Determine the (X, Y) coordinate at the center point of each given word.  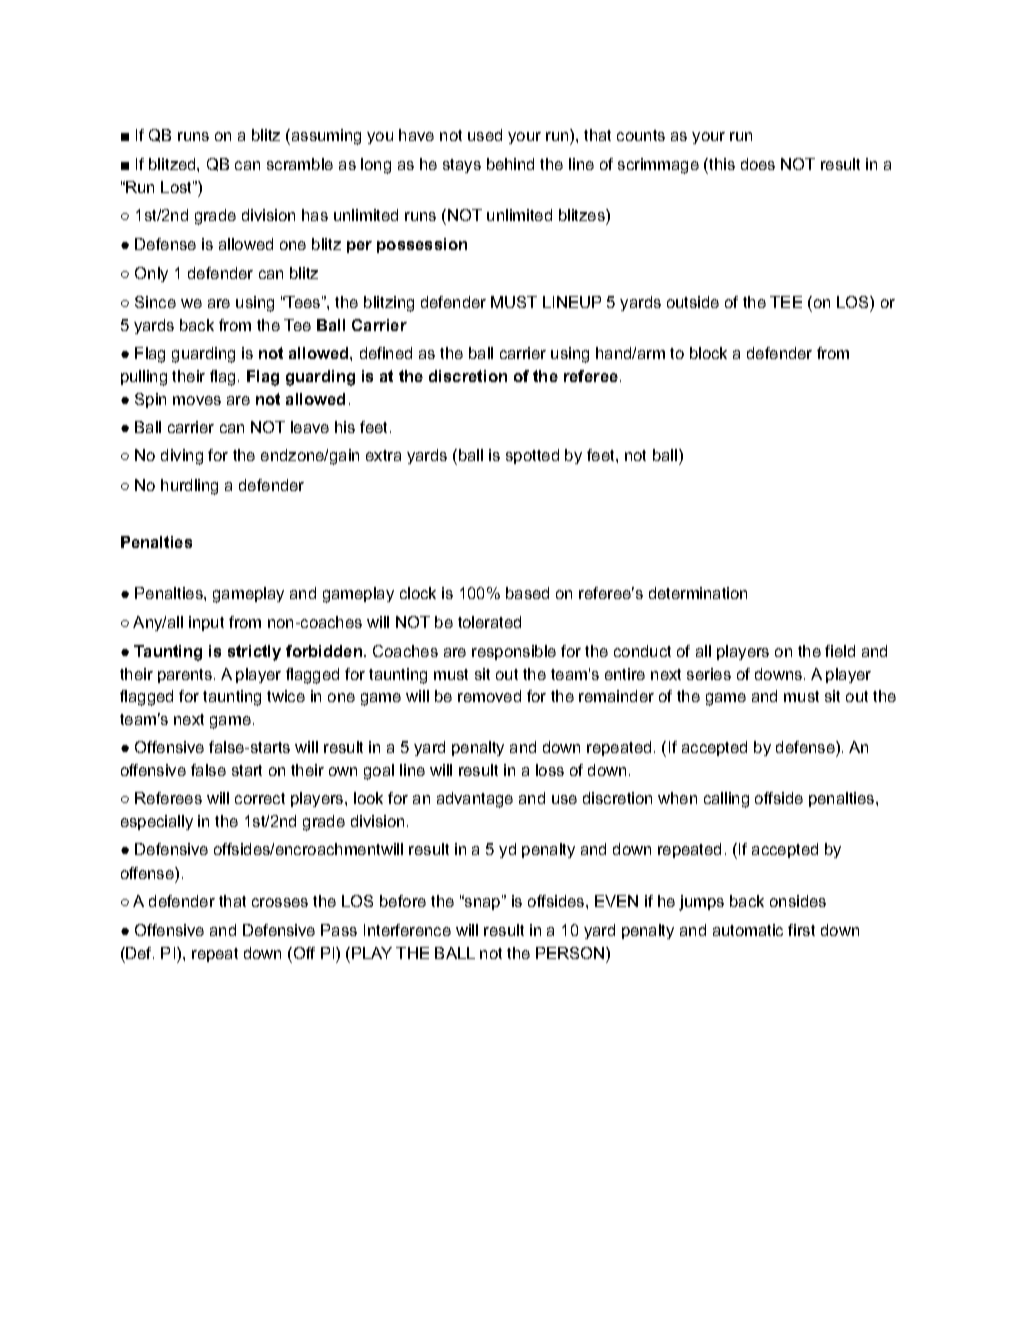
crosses (280, 902)
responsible (514, 652)
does (758, 164)
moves (197, 400)
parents (186, 676)
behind (510, 164)
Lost (177, 187)
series (709, 674)
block (708, 353)
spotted (532, 456)
